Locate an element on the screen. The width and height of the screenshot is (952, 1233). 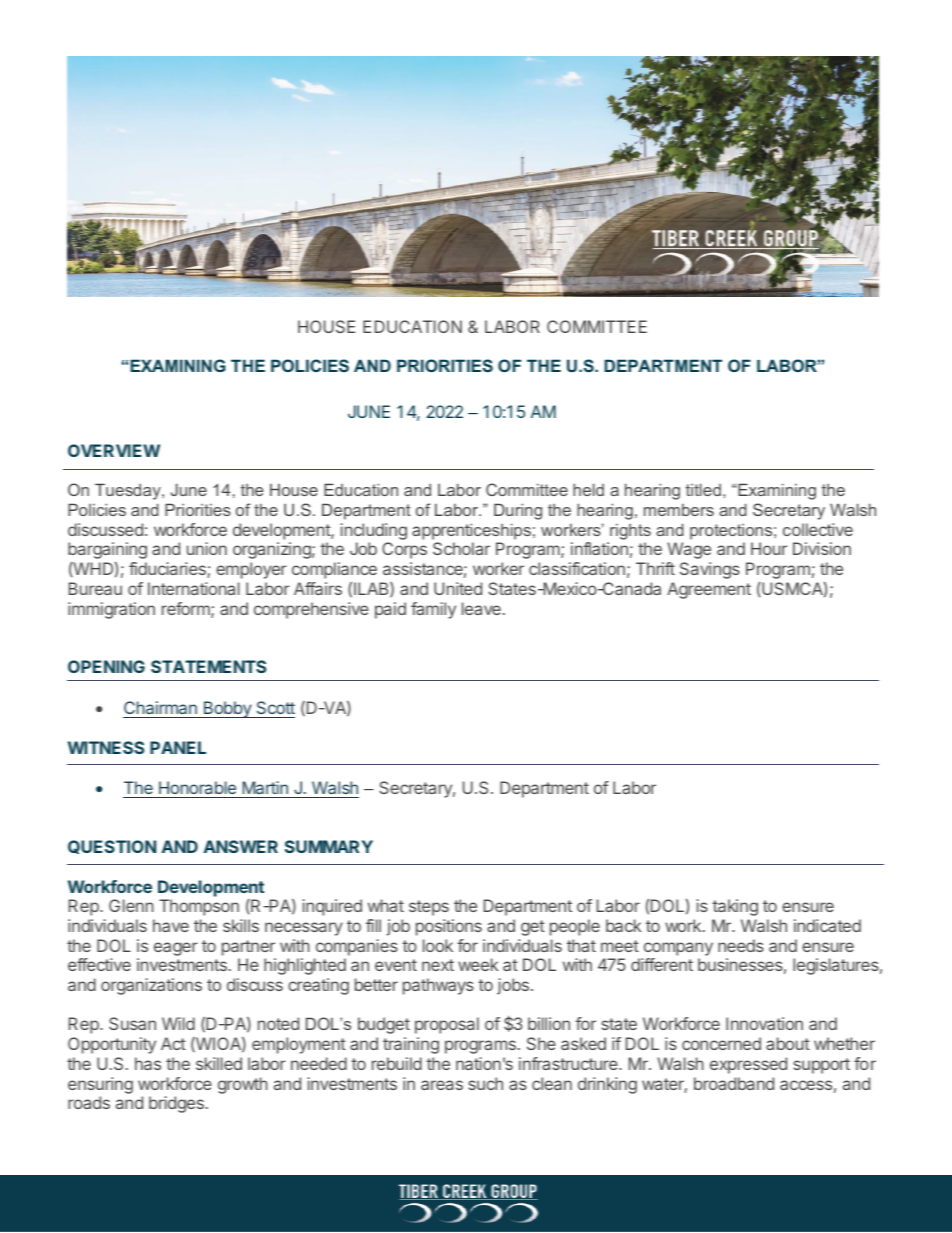
titled is located at coordinates (703, 489).
